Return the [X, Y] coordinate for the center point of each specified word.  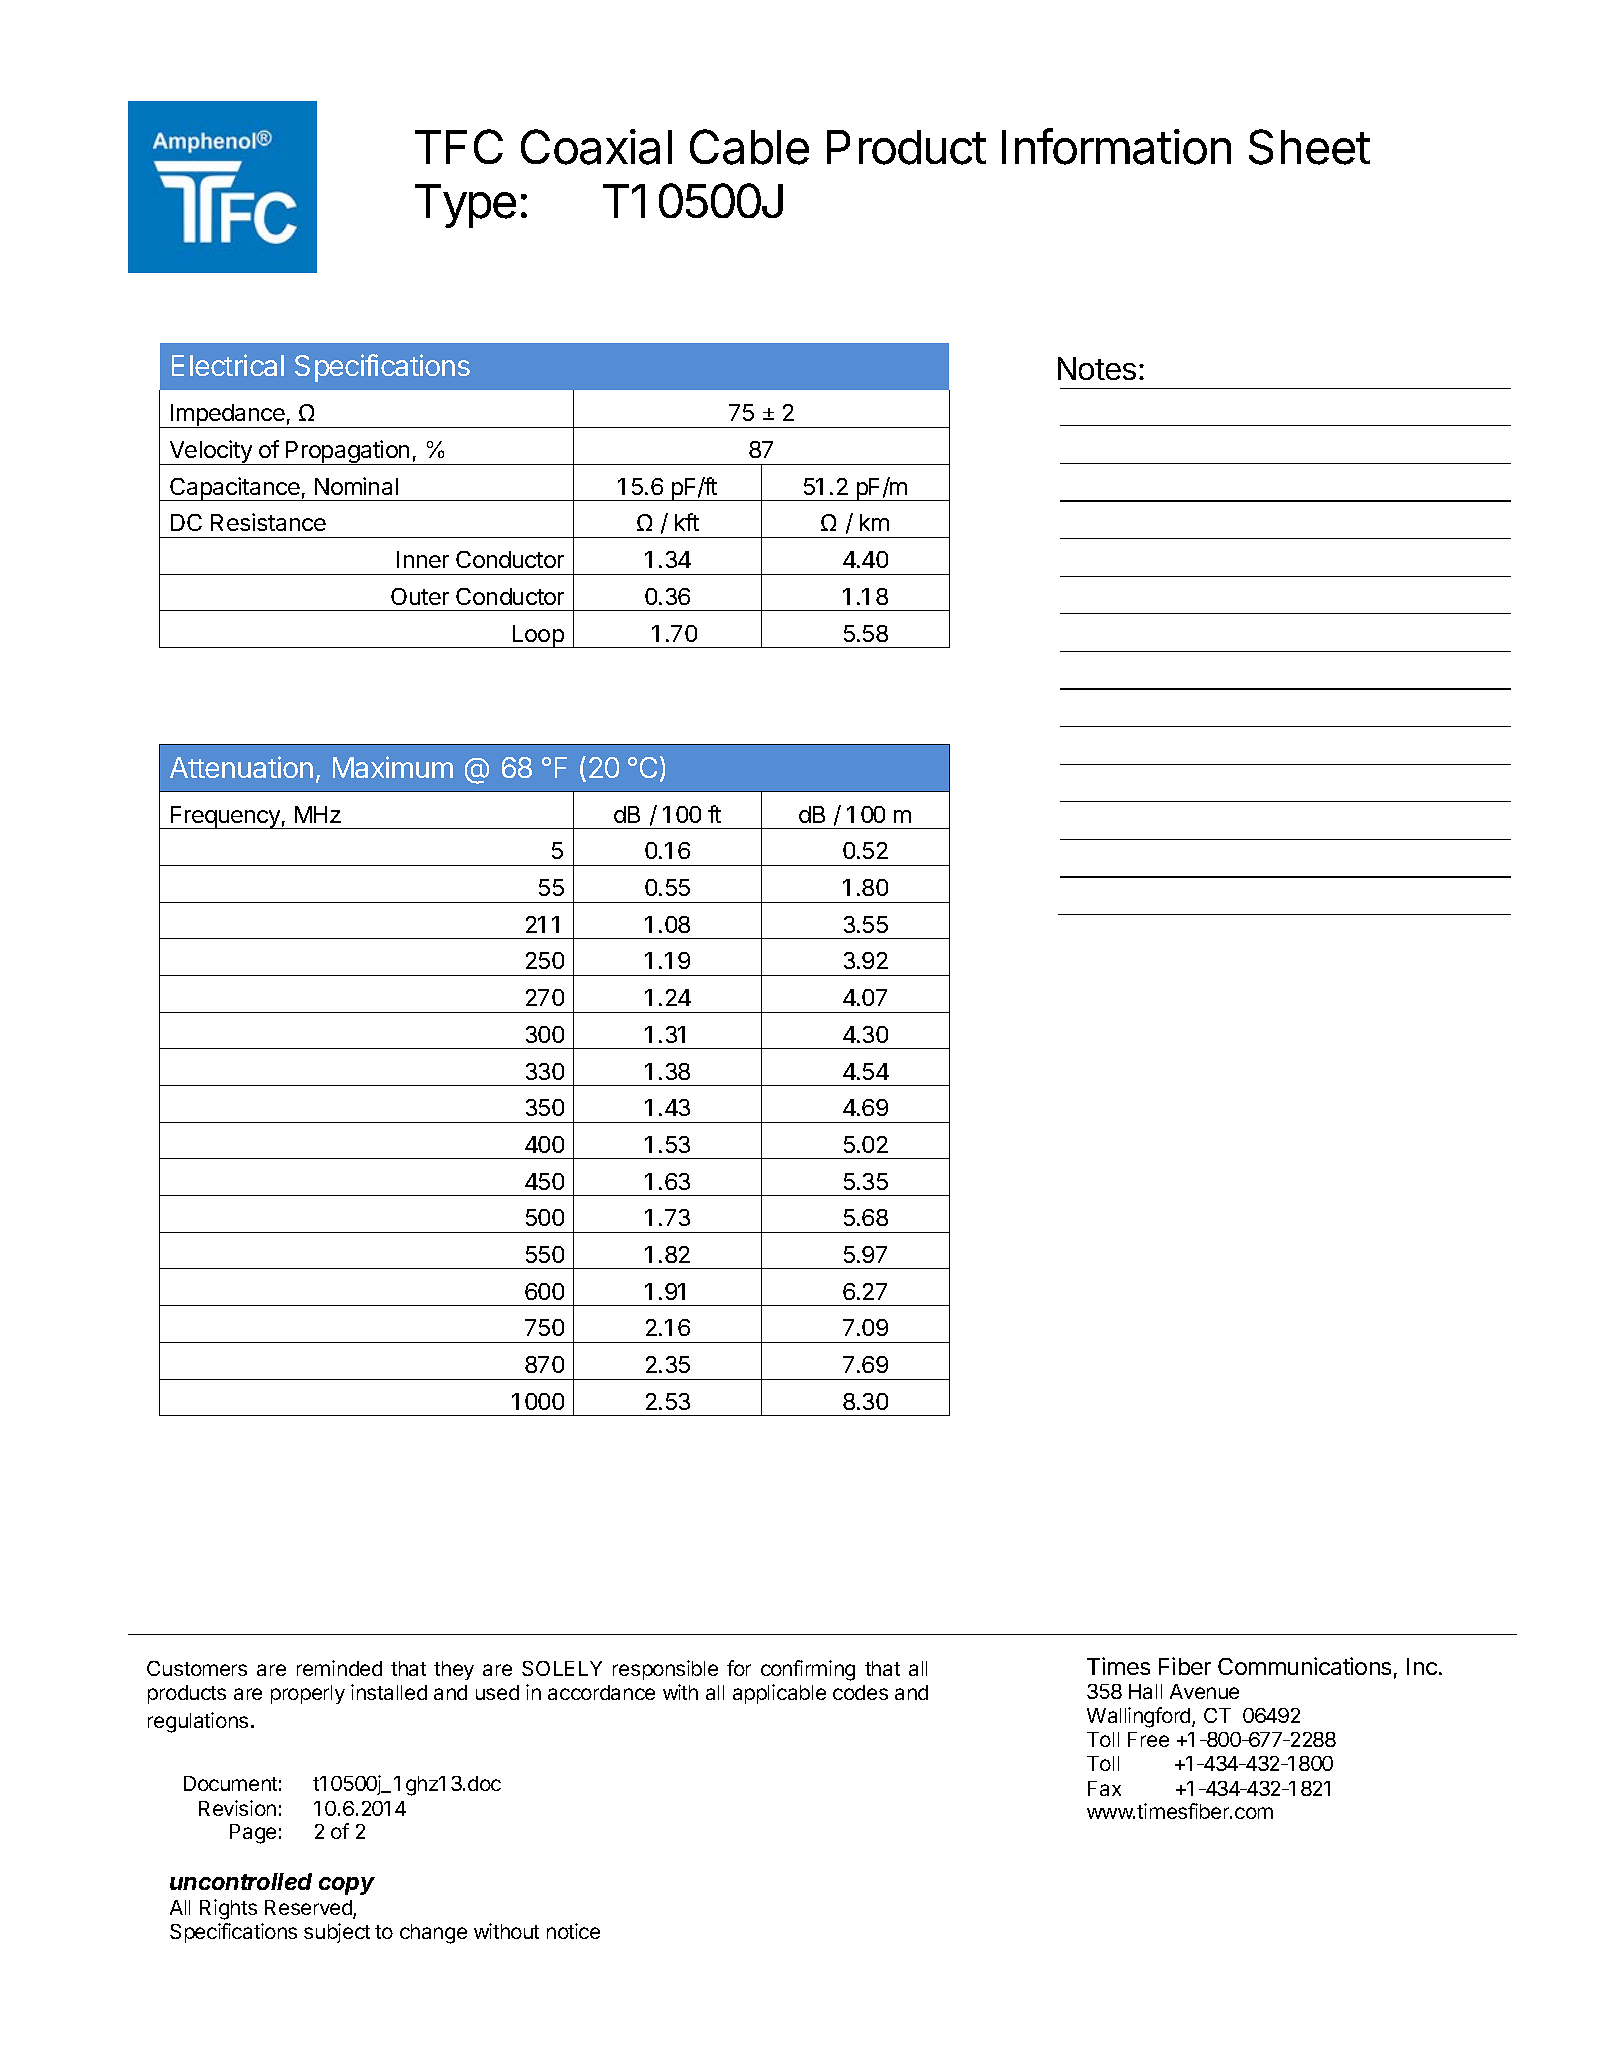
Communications [1304, 1666]
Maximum [393, 767]
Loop [538, 636]
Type [465, 206]
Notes [1097, 368]
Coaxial [596, 147]
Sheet [1309, 147]
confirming [808, 1670]
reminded [339, 1668]
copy [347, 1886]
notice [573, 1931]
